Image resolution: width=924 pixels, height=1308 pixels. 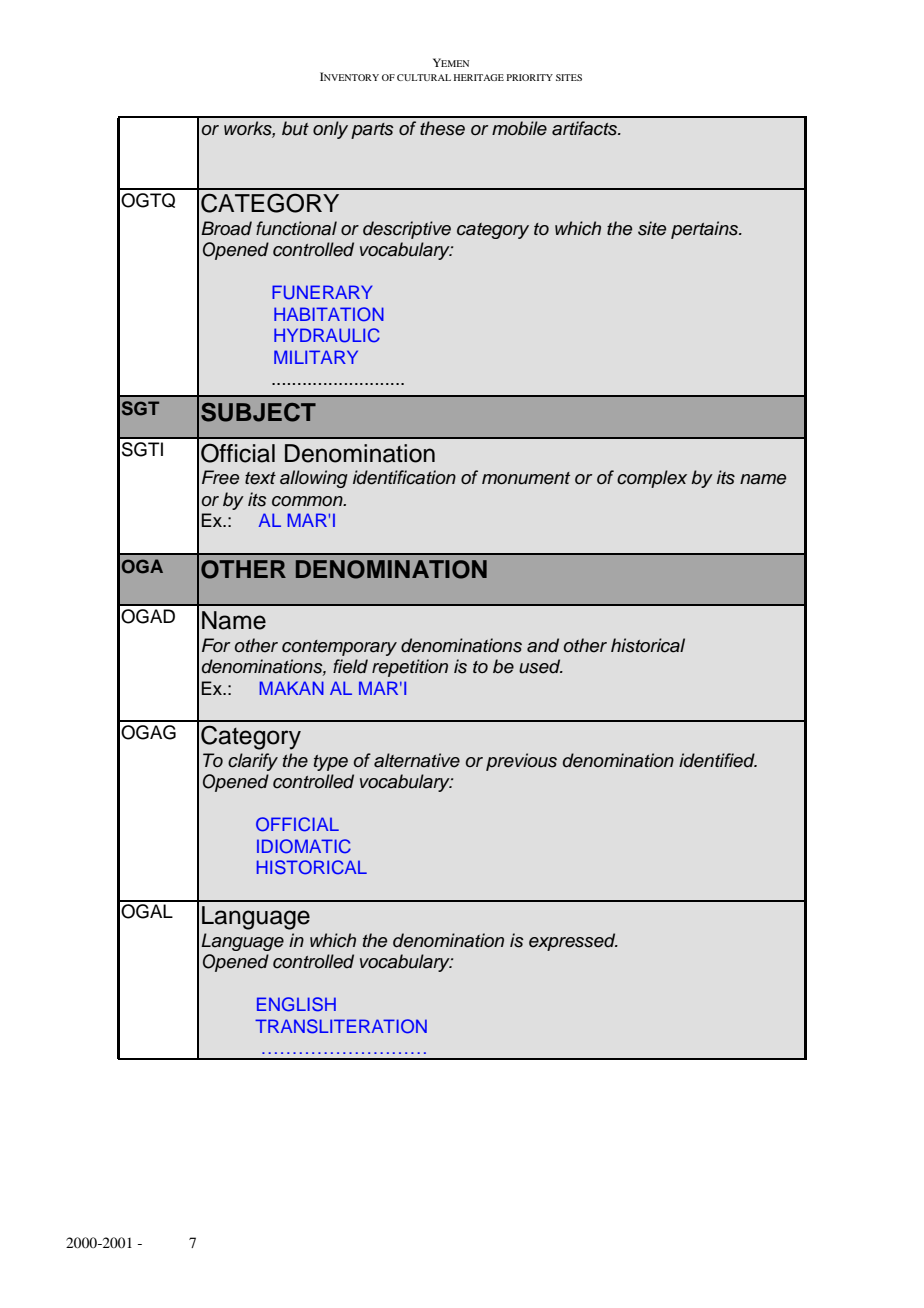 What do you see at coordinates (543, 645) in the image?
I see `and` at bounding box center [543, 645].
